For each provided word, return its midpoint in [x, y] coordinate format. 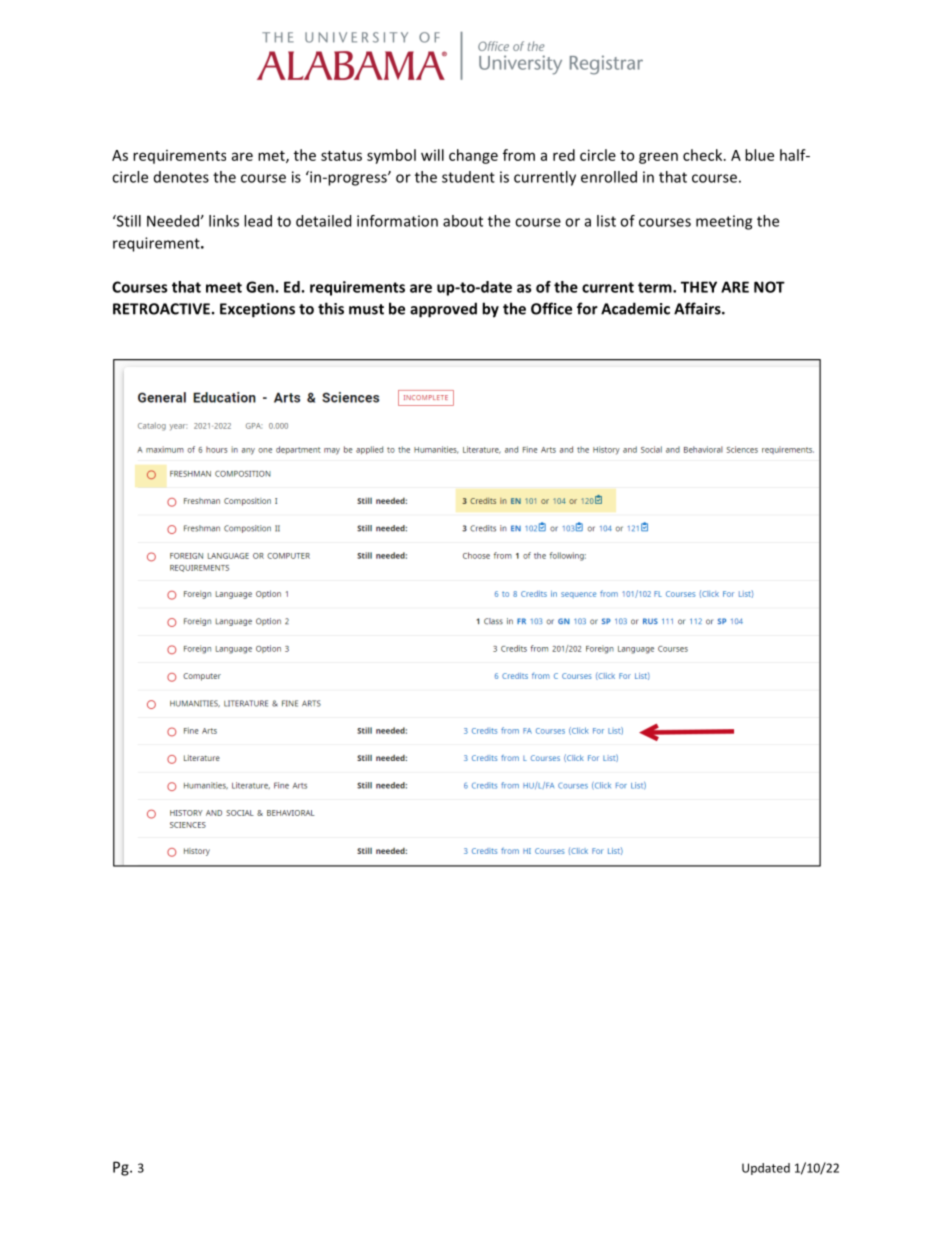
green [658, 158]
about [463, 221]
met [272, 157]
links [224, 221]
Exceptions [257, 310]
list [606, 221]
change [473, 156]
